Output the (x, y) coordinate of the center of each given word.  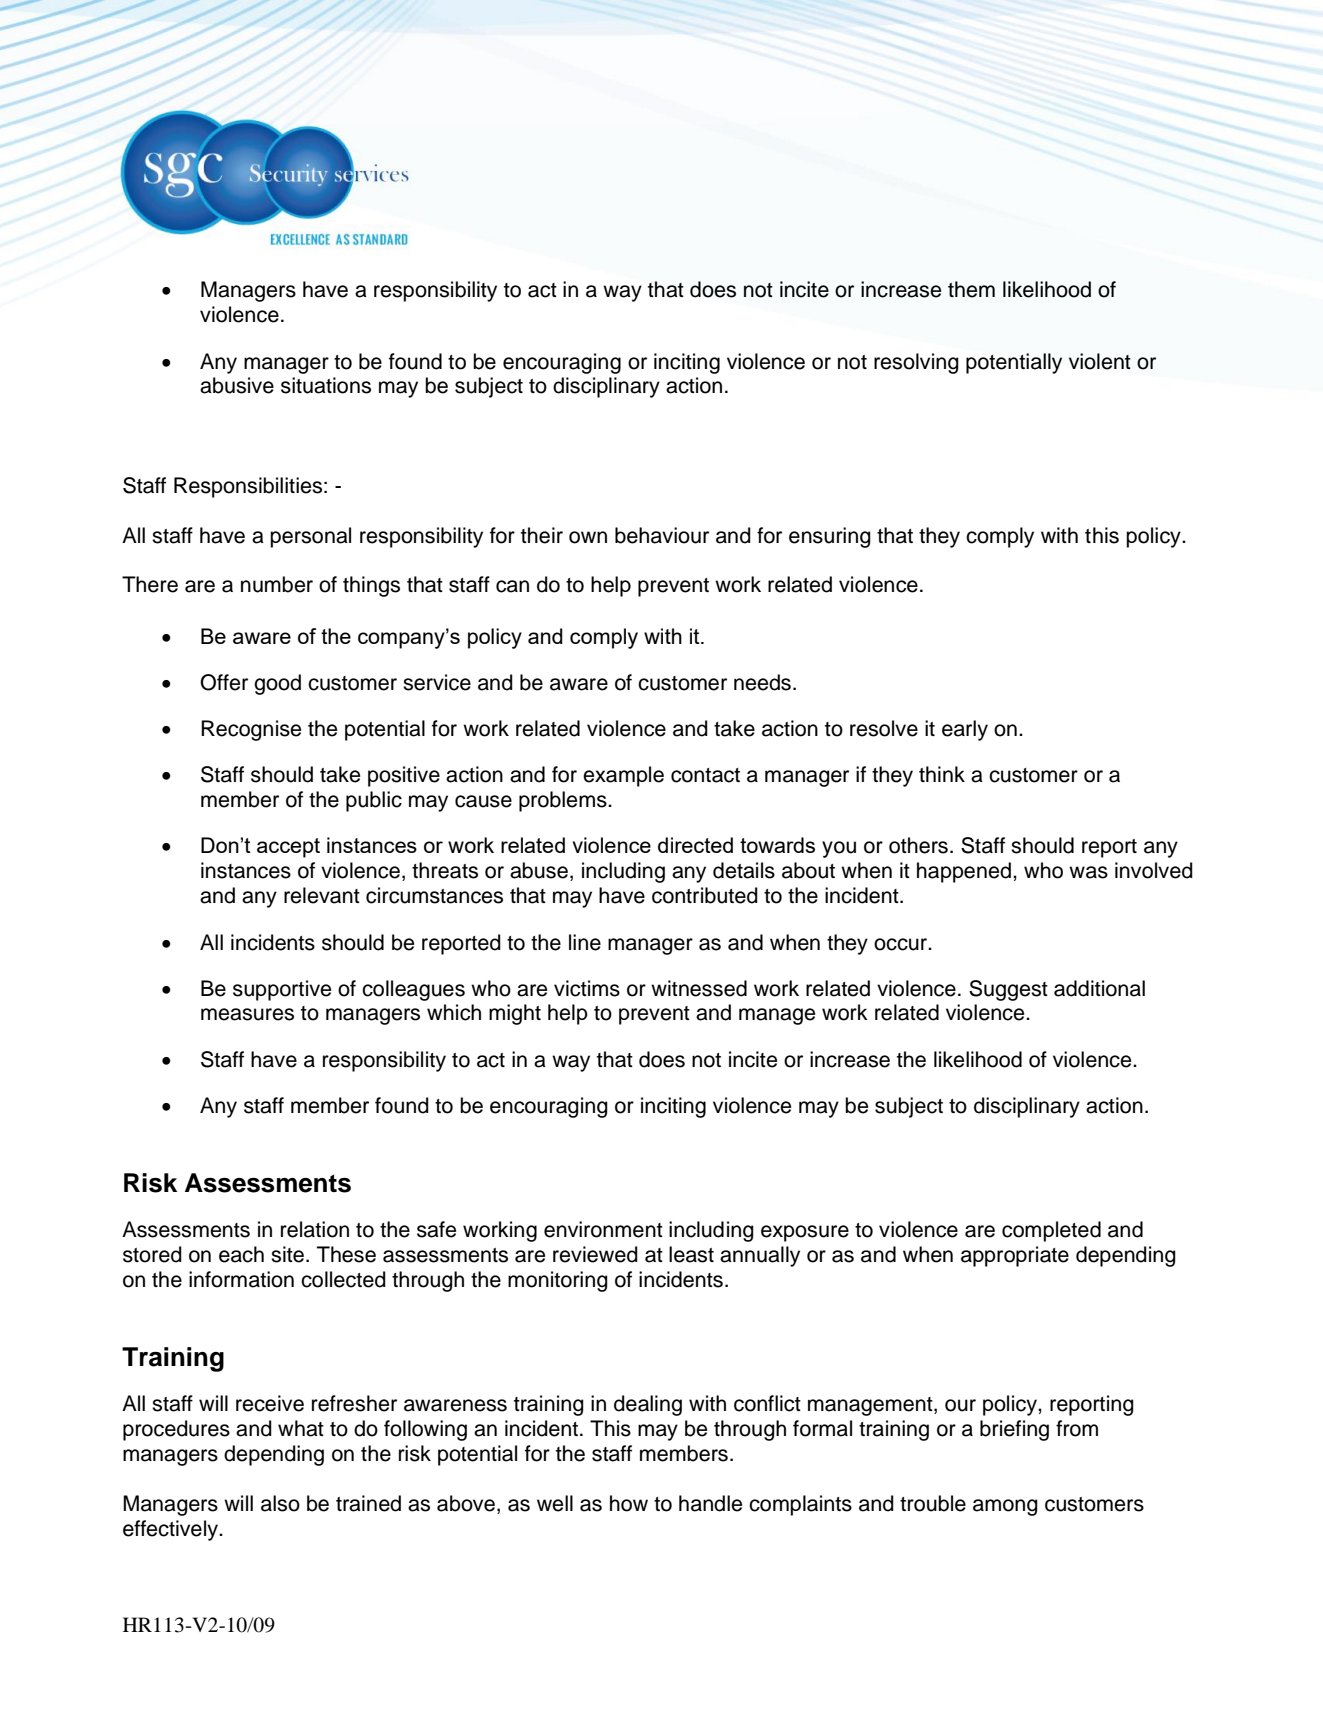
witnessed (699, 988)
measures (247, 1014)
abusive (237, 385)
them (971, 289)
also (280, 1503)
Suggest (1008, 990)
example (623, 776)
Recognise (251, 730)
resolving (916, 363)
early (965, 730)
